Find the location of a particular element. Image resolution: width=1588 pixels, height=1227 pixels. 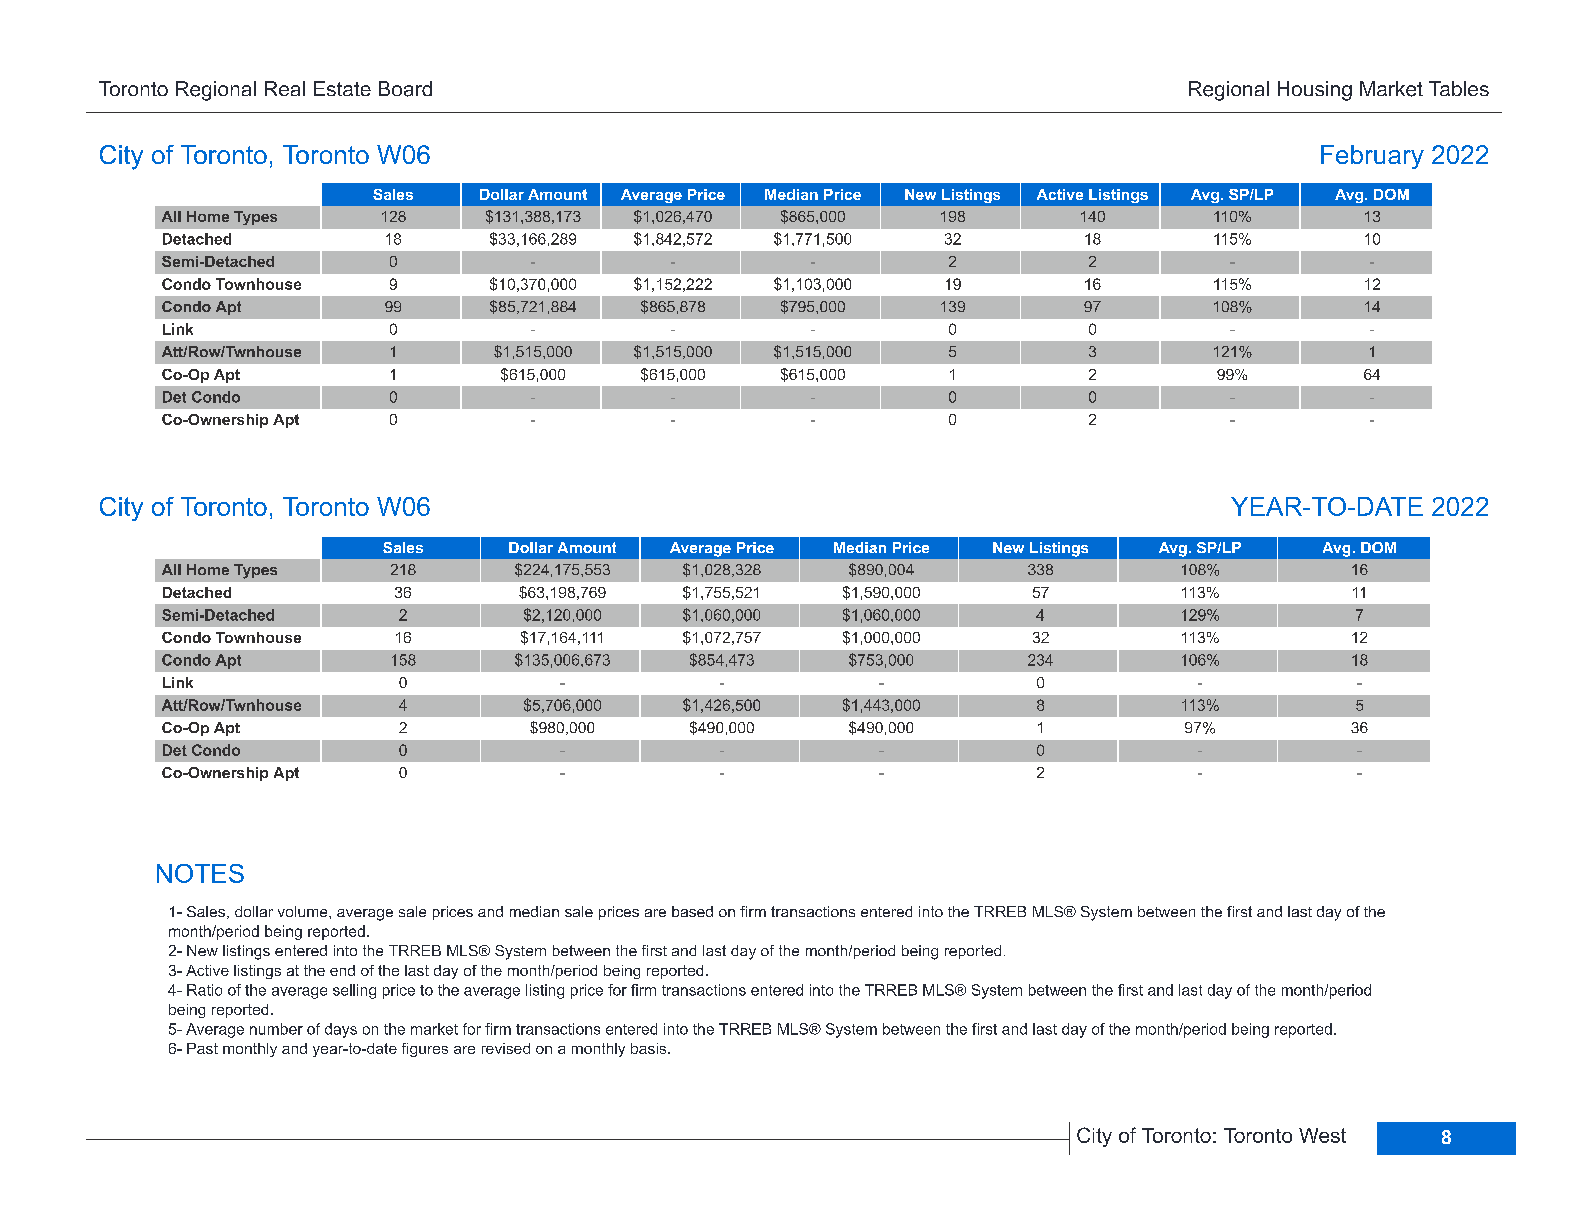

based is located at coordinates (692, 911).
